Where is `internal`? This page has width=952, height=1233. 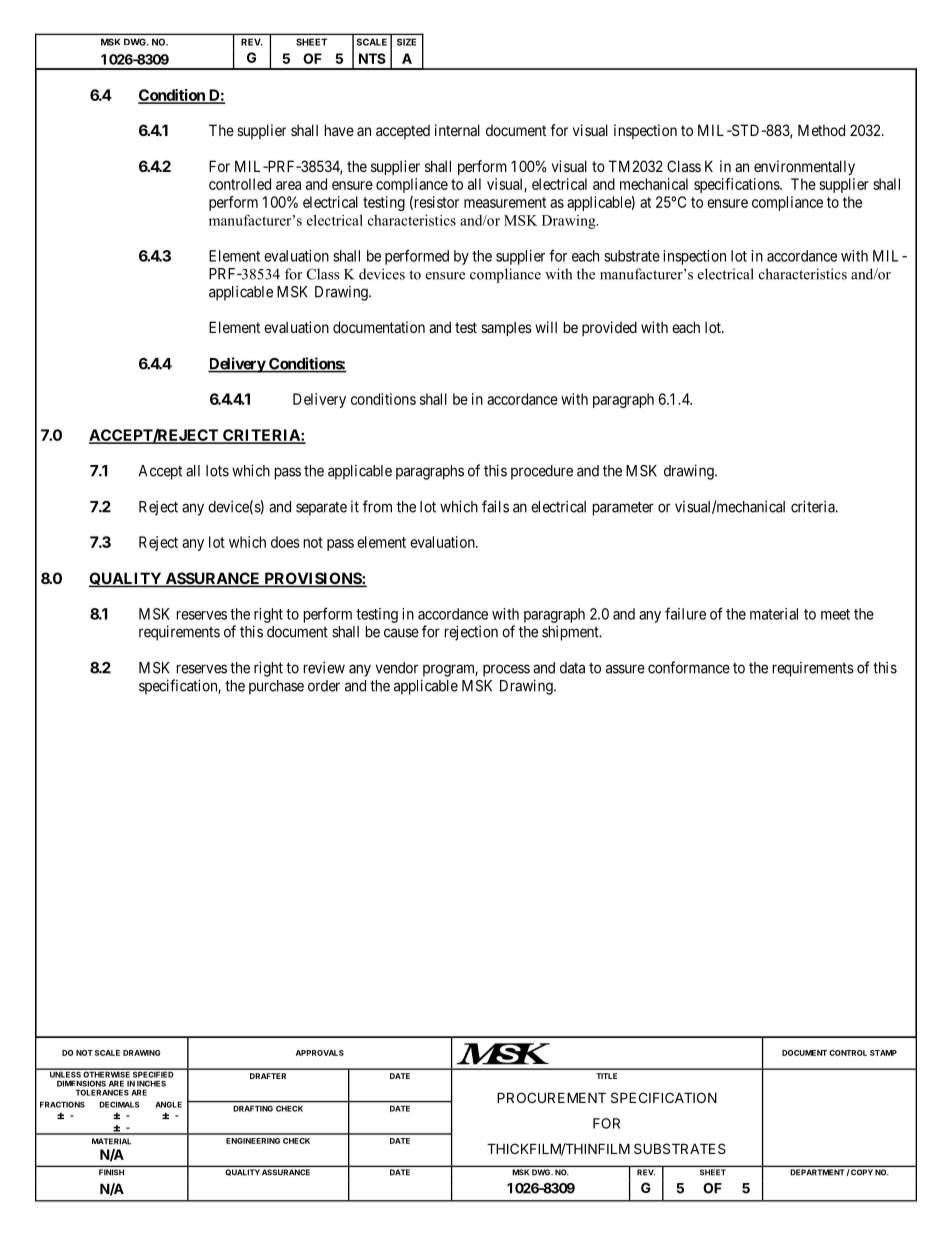 internal is located at coordinates (457, 130).
